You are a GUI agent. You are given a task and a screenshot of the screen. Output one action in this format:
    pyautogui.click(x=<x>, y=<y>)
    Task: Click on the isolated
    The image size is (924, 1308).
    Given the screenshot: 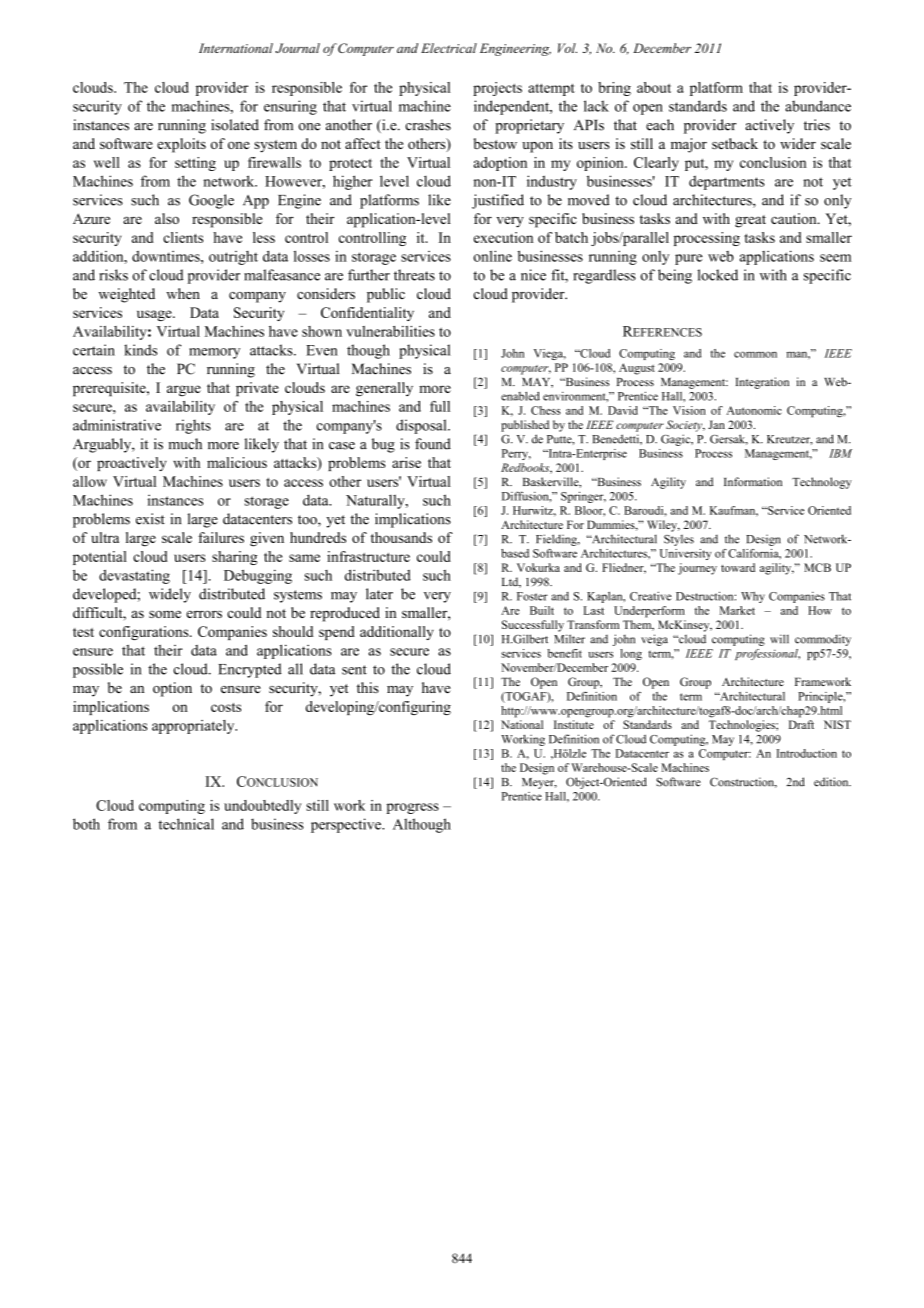 What is the action you would take?
    pyautogui.click(x=235, y=125)
